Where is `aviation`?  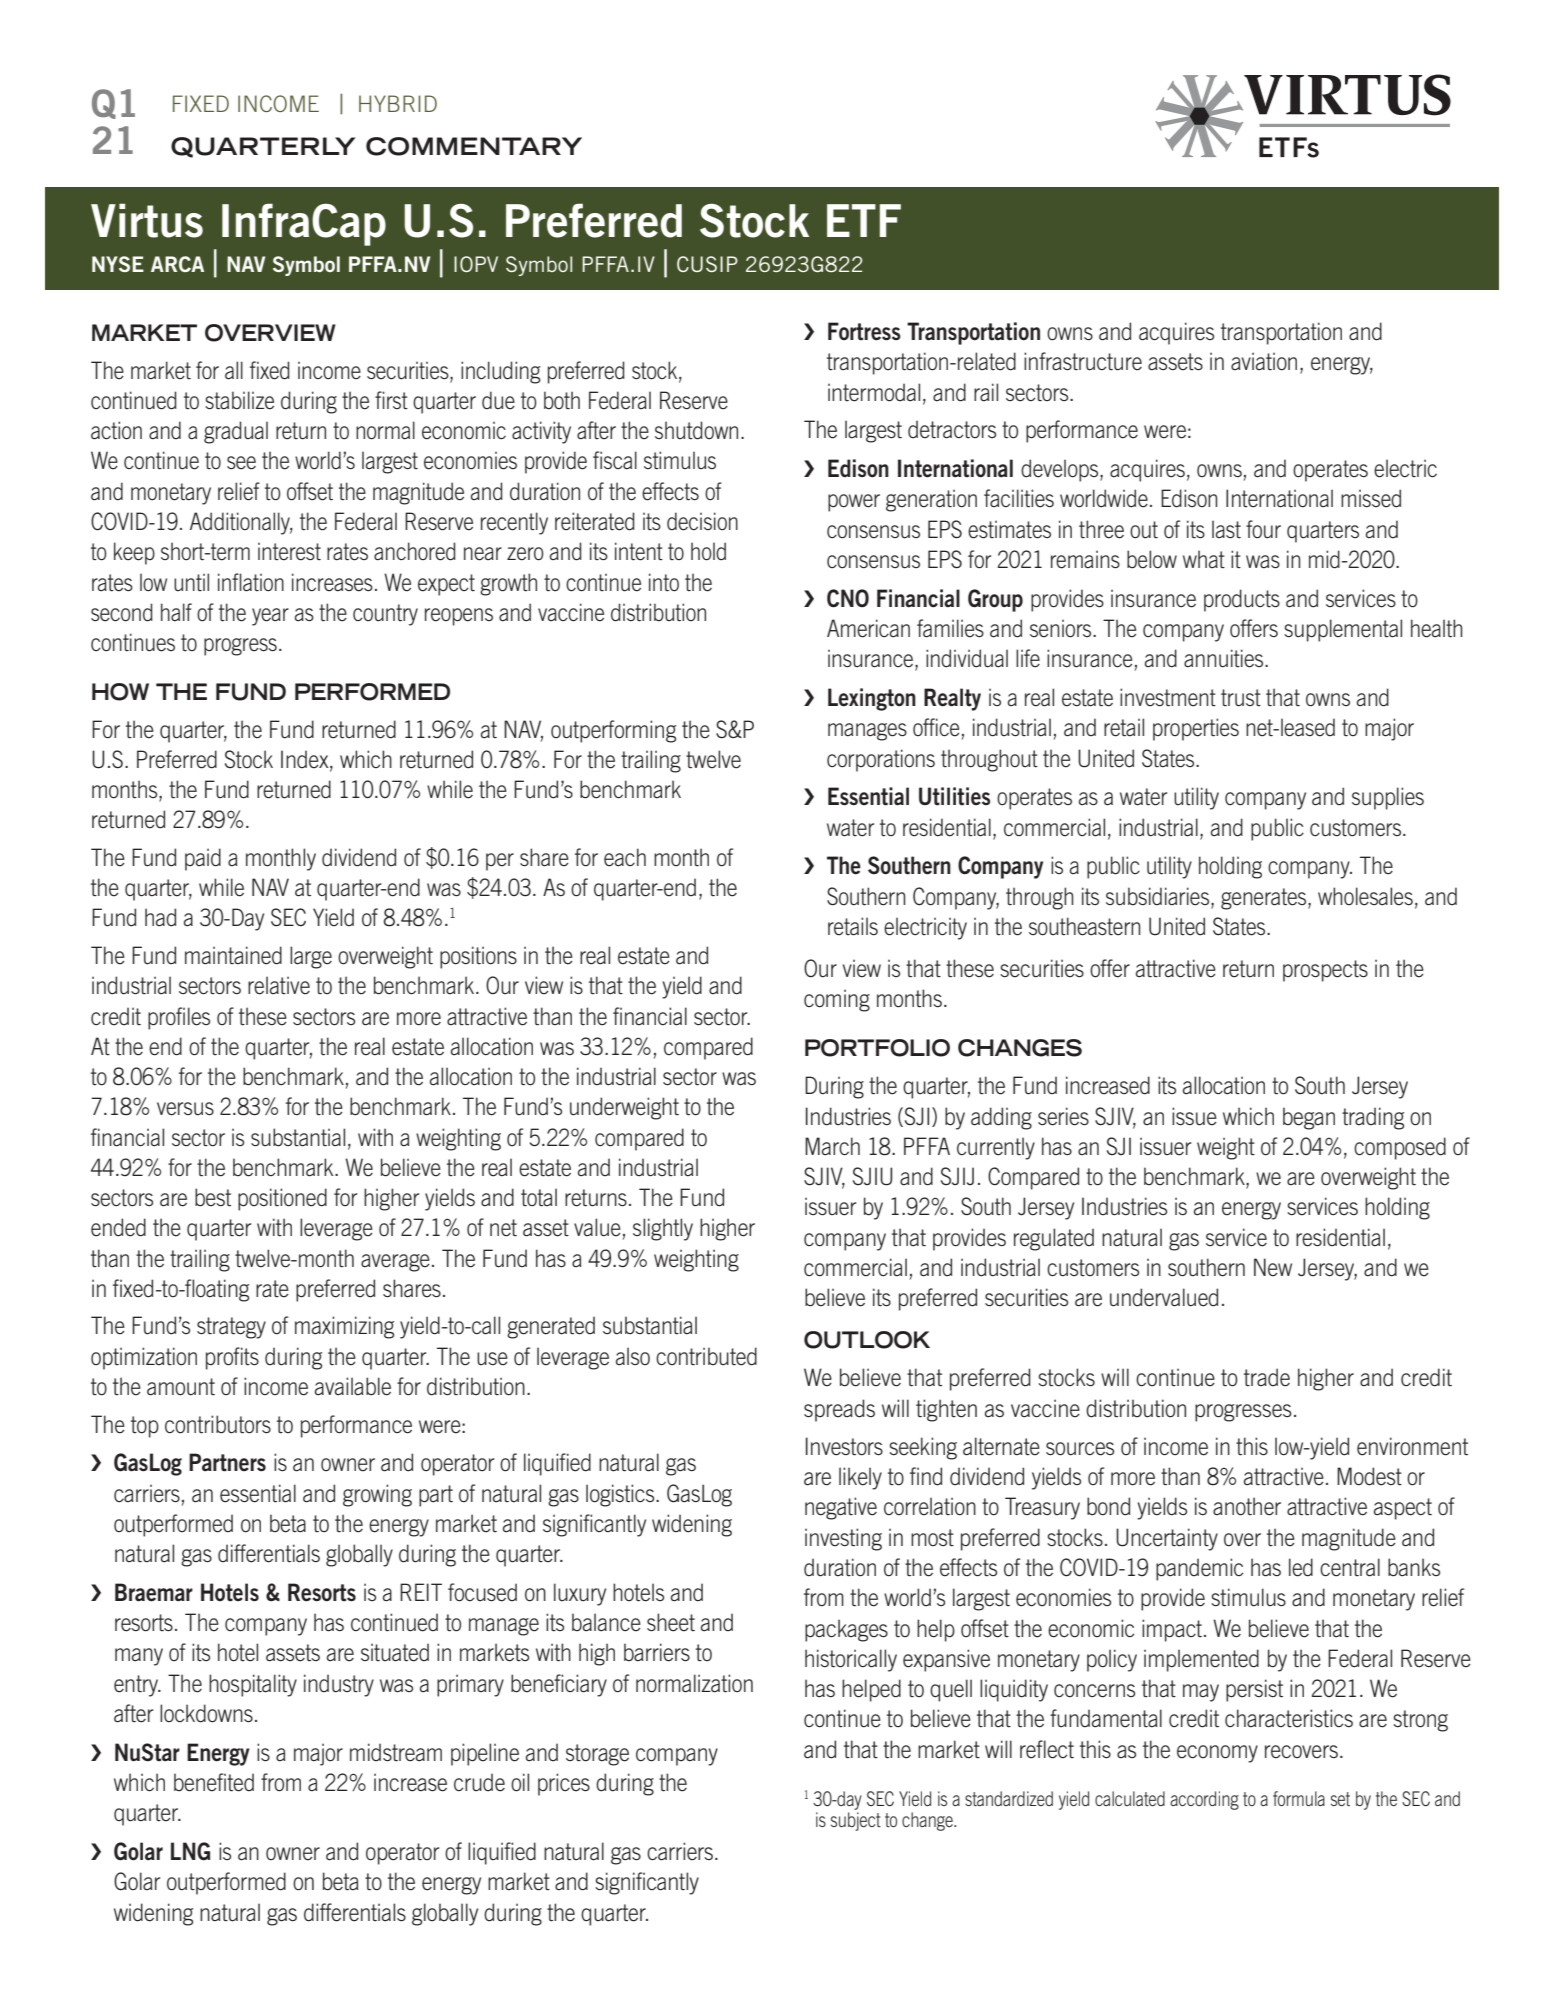
aviation is located at coordinates (1264, 361).
